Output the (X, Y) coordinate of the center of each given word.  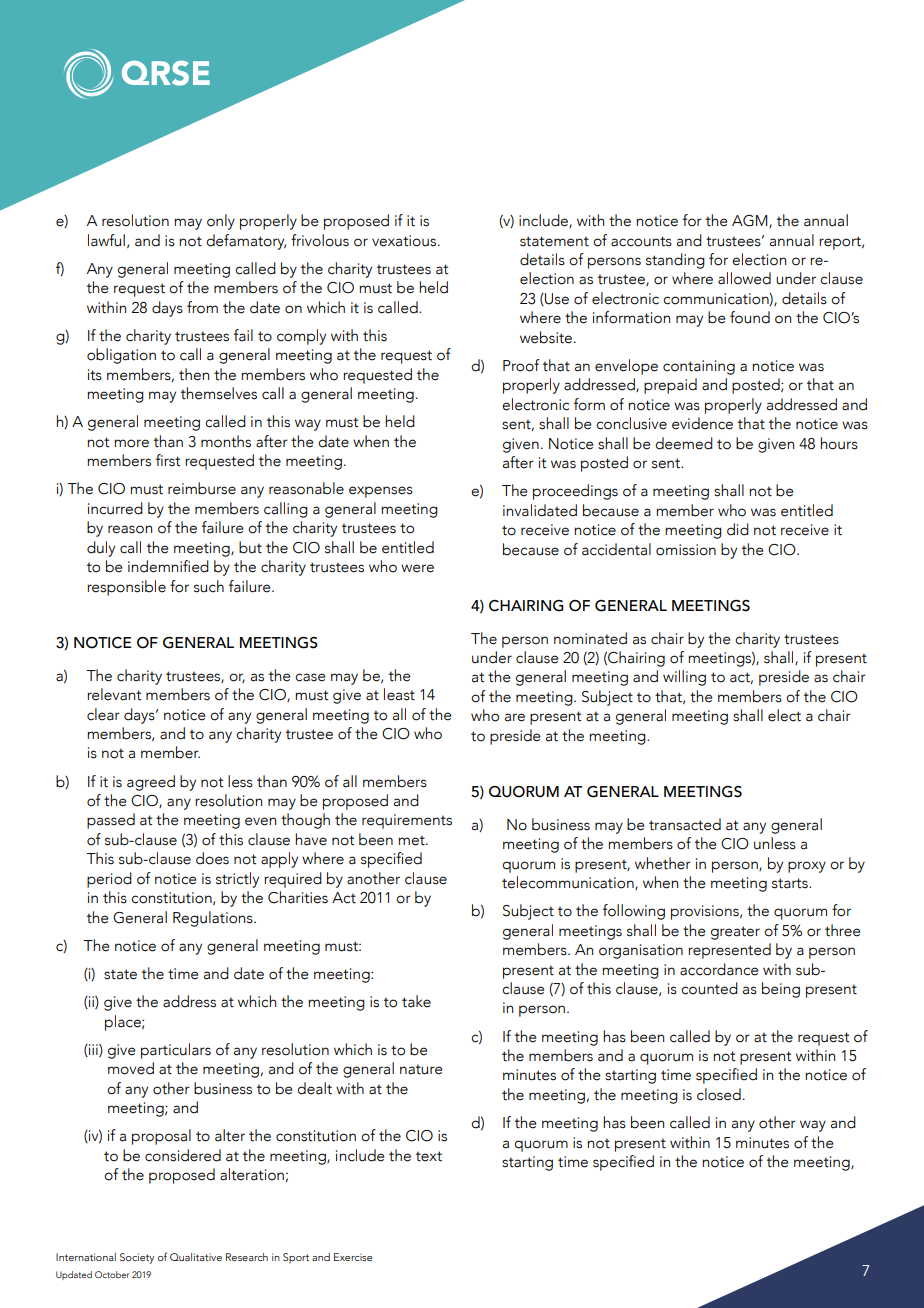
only (221, 222)
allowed (744, 278)
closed (719, 1094)
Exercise (353, 1257)
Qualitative (196, 1257)
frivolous (320, 240)
